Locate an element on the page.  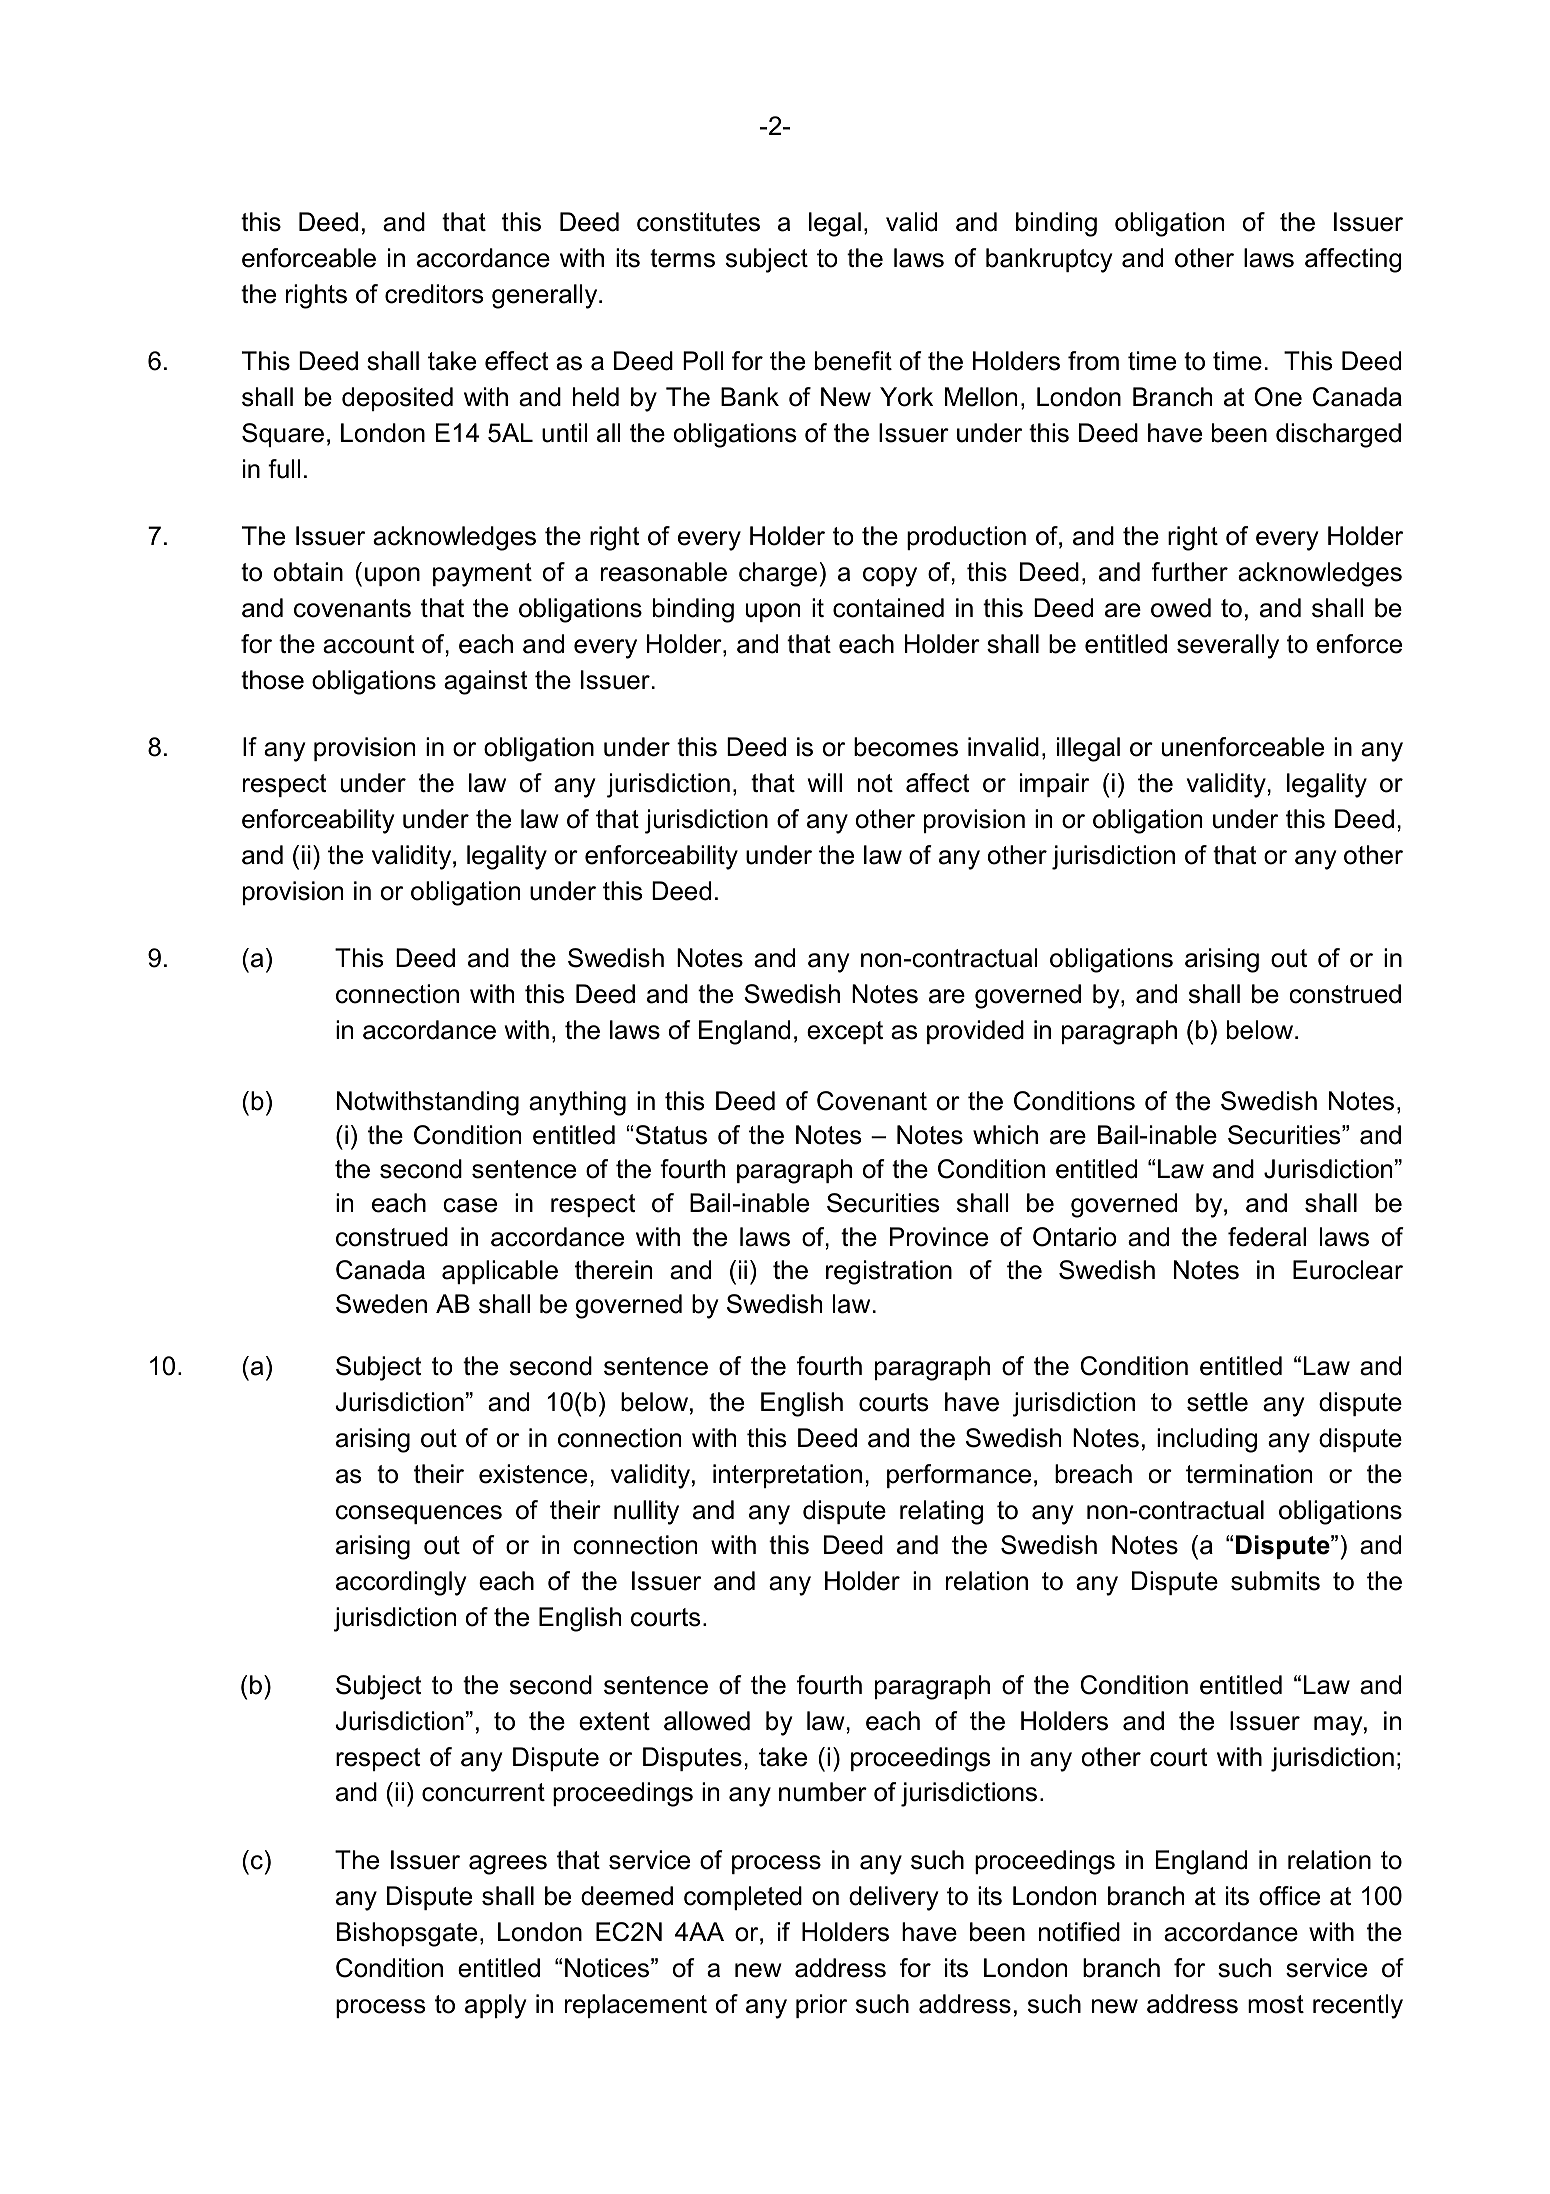
most is located at coordinates (1276, 2004).
